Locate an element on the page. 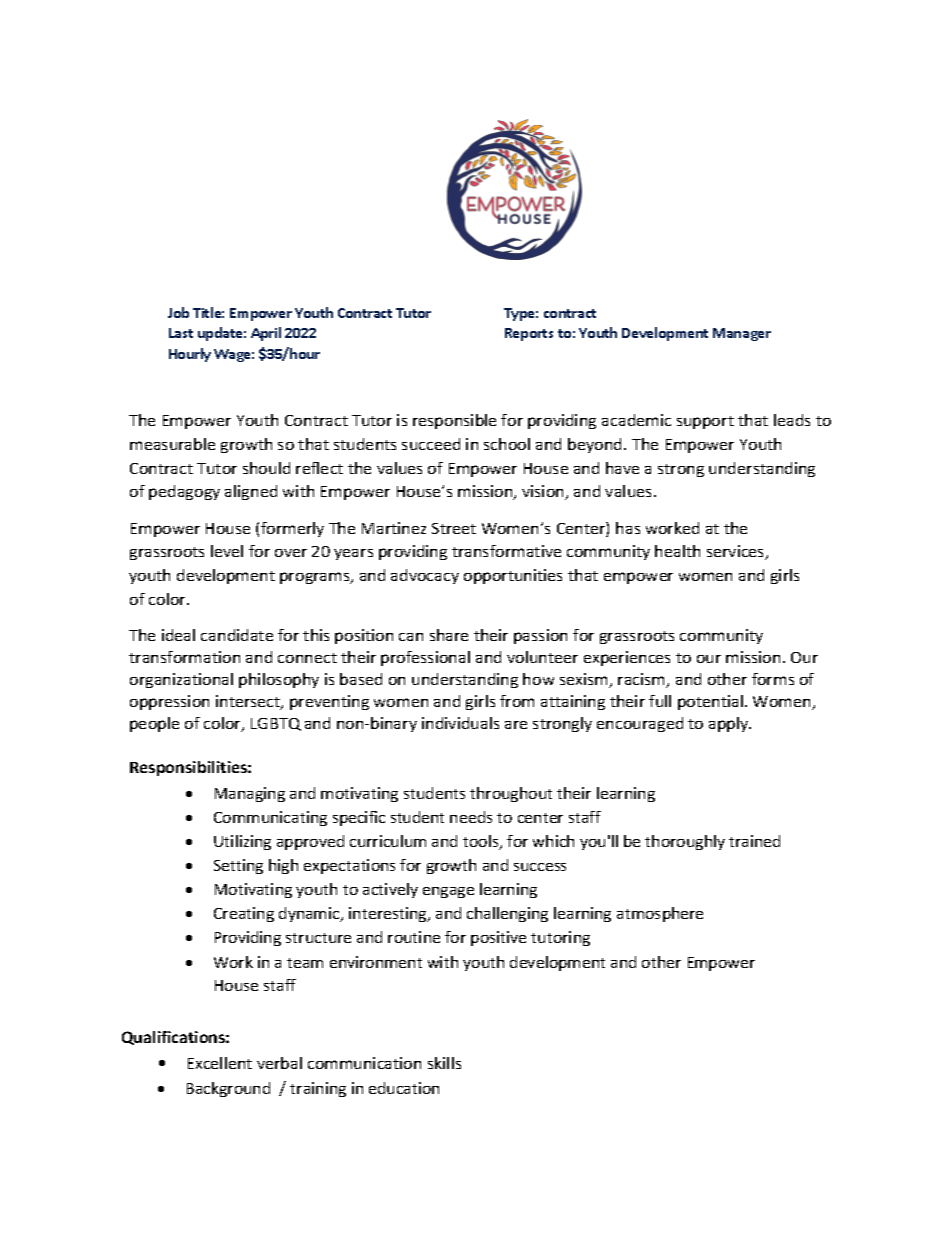 The image size is (952, 1233). potential is located at coordinates (710, 702).
